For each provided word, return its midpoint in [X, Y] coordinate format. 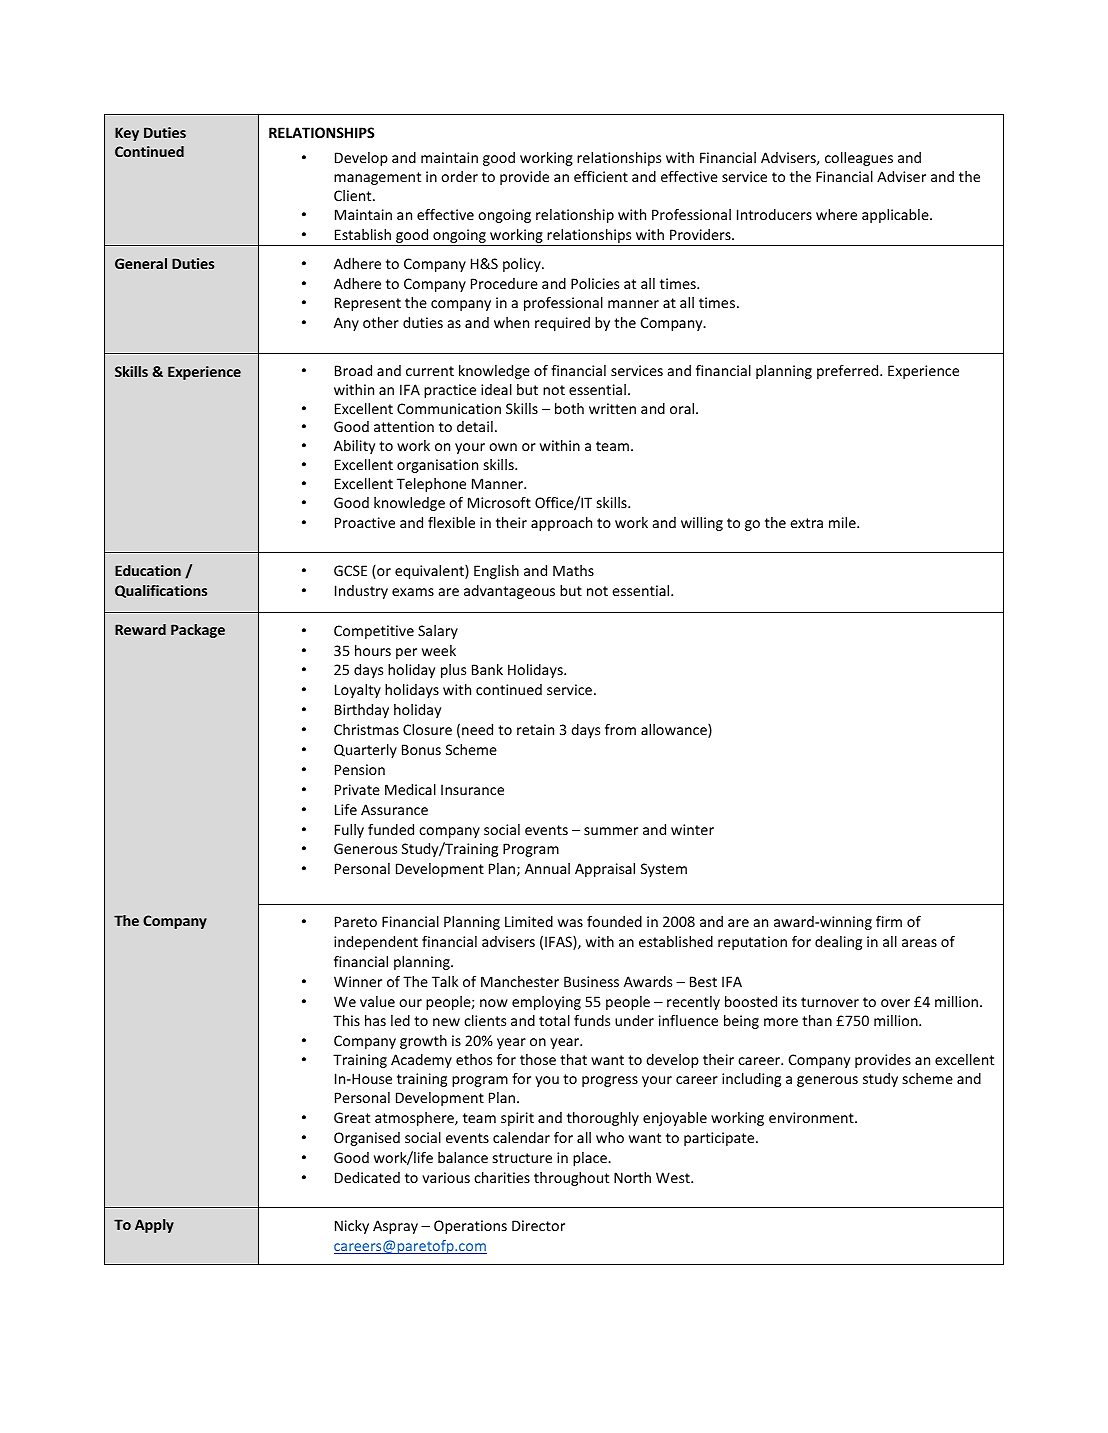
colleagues [859, 159]
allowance [675, 731]
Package [198, 631]
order [459, 176]
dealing [838, 943]
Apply [154, 1226]
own [503, 447]
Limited [529, 921]
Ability [354, 447]
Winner [358, 981]
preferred [849, 372]
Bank [487, 669]
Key [127, 134]
